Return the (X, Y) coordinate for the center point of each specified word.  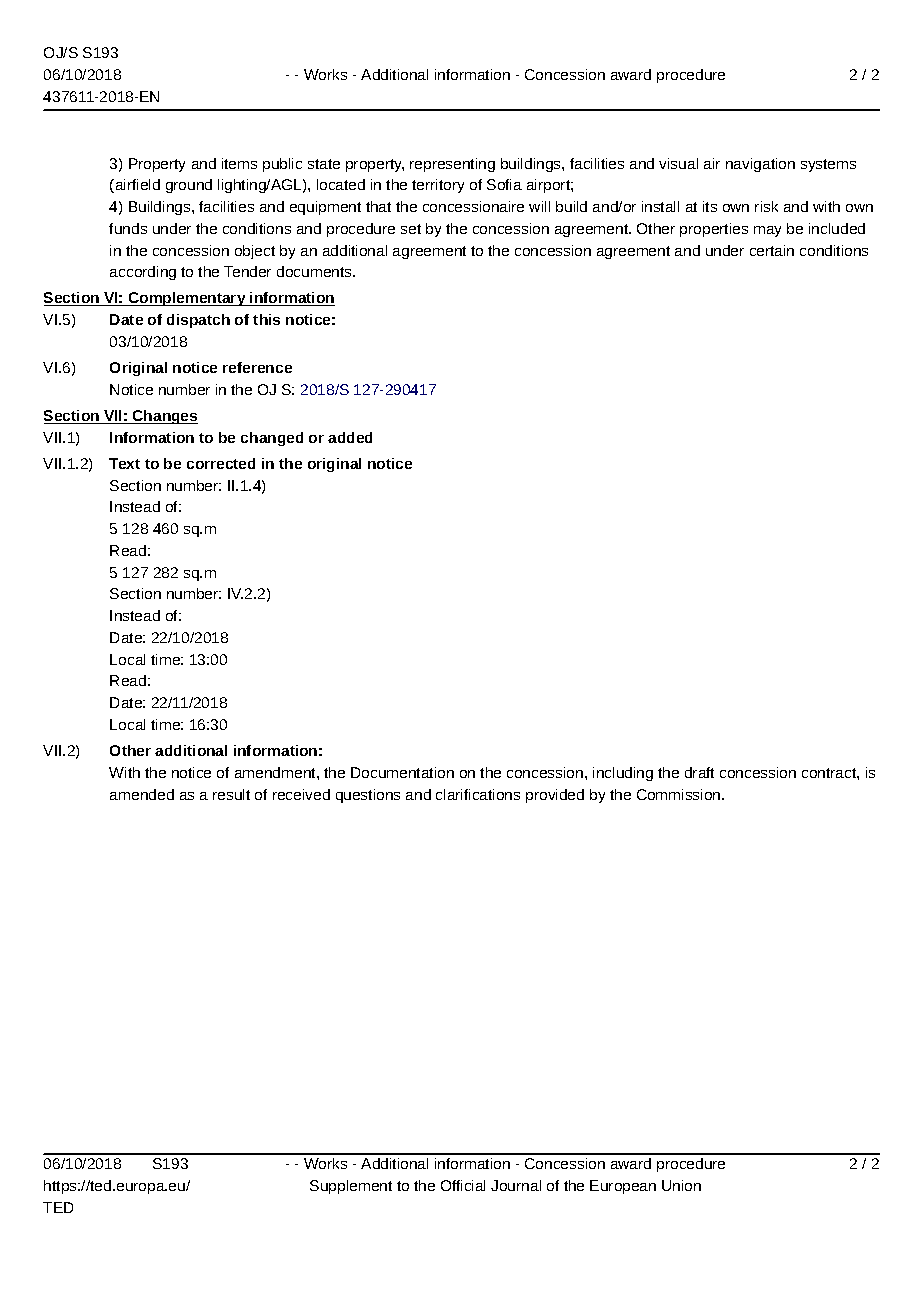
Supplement (351, 1187)
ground (189, 186)
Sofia (504, 184)
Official (463, 1185)
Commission (680, 794)
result (231, 794)
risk (766, 206)
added (350, 437)
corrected (221, 463)
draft (699, 772)
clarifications (478, 794)
